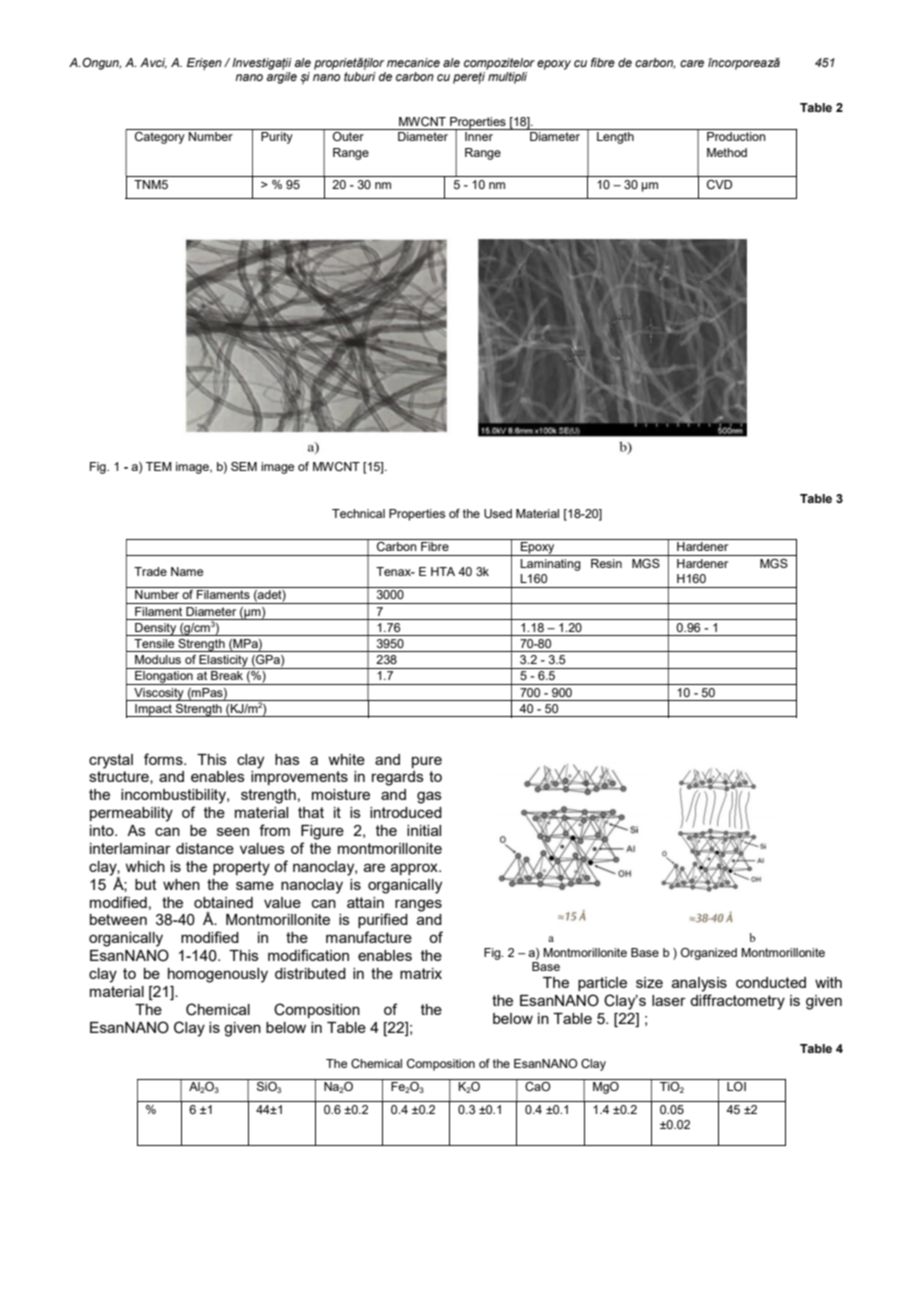 This screenshot has width=924, height=1308. Describe the element at coordinates (615, 138) in the screenshot. I see `Length` at that location.
